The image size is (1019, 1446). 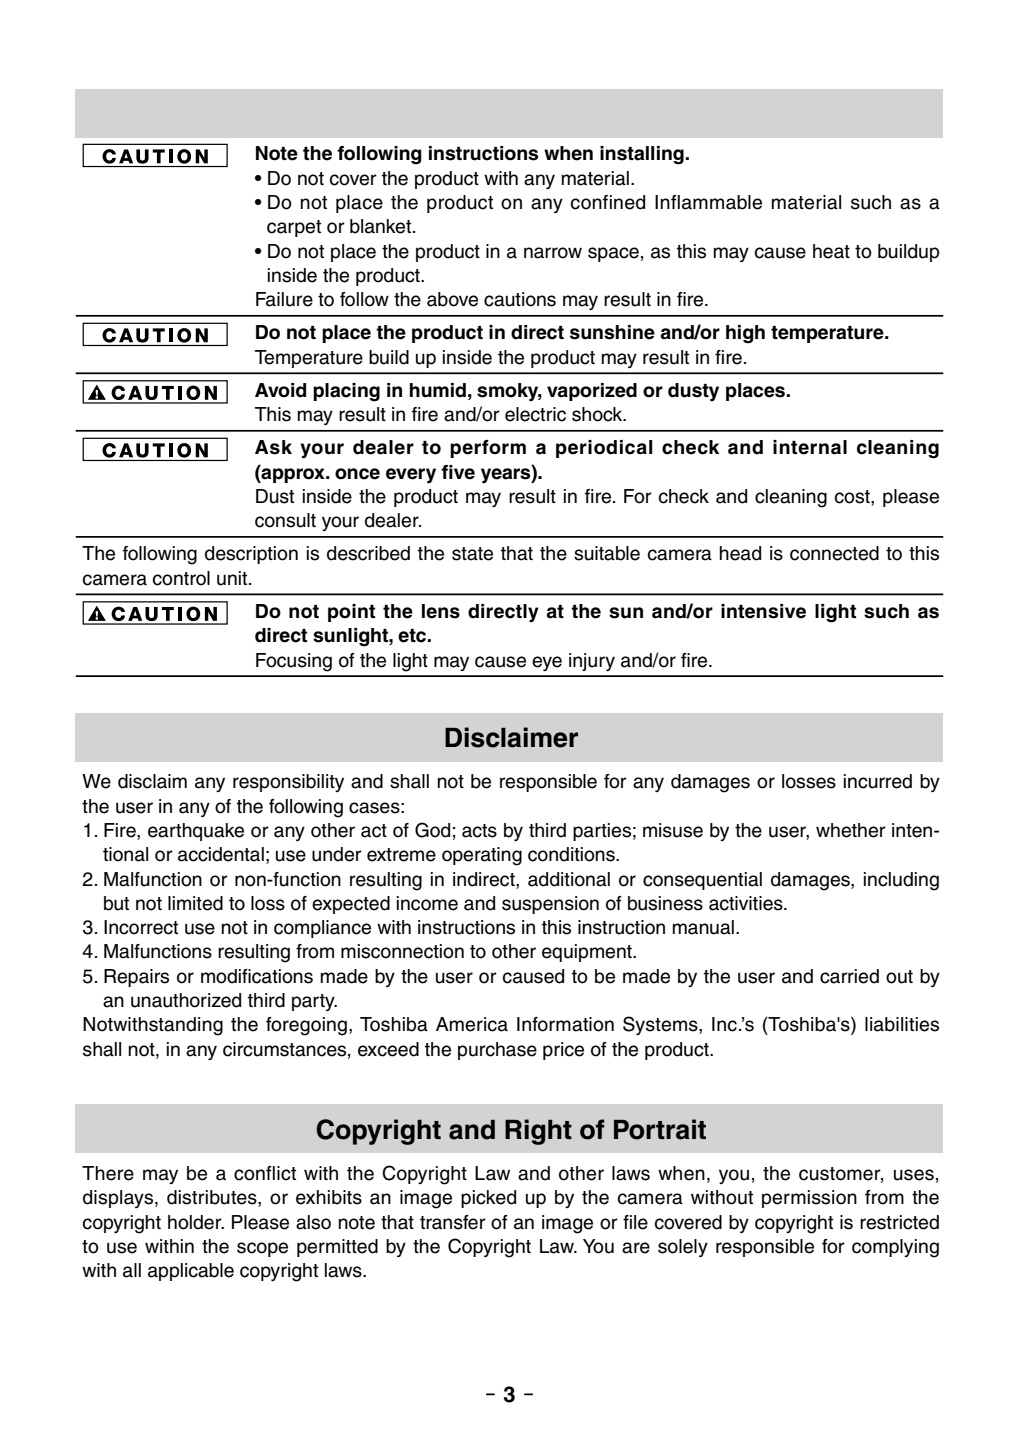 What do you see at coordinates (273, 447) in the screenshot?
I see `Ask` at bounding box center [273, 447].
